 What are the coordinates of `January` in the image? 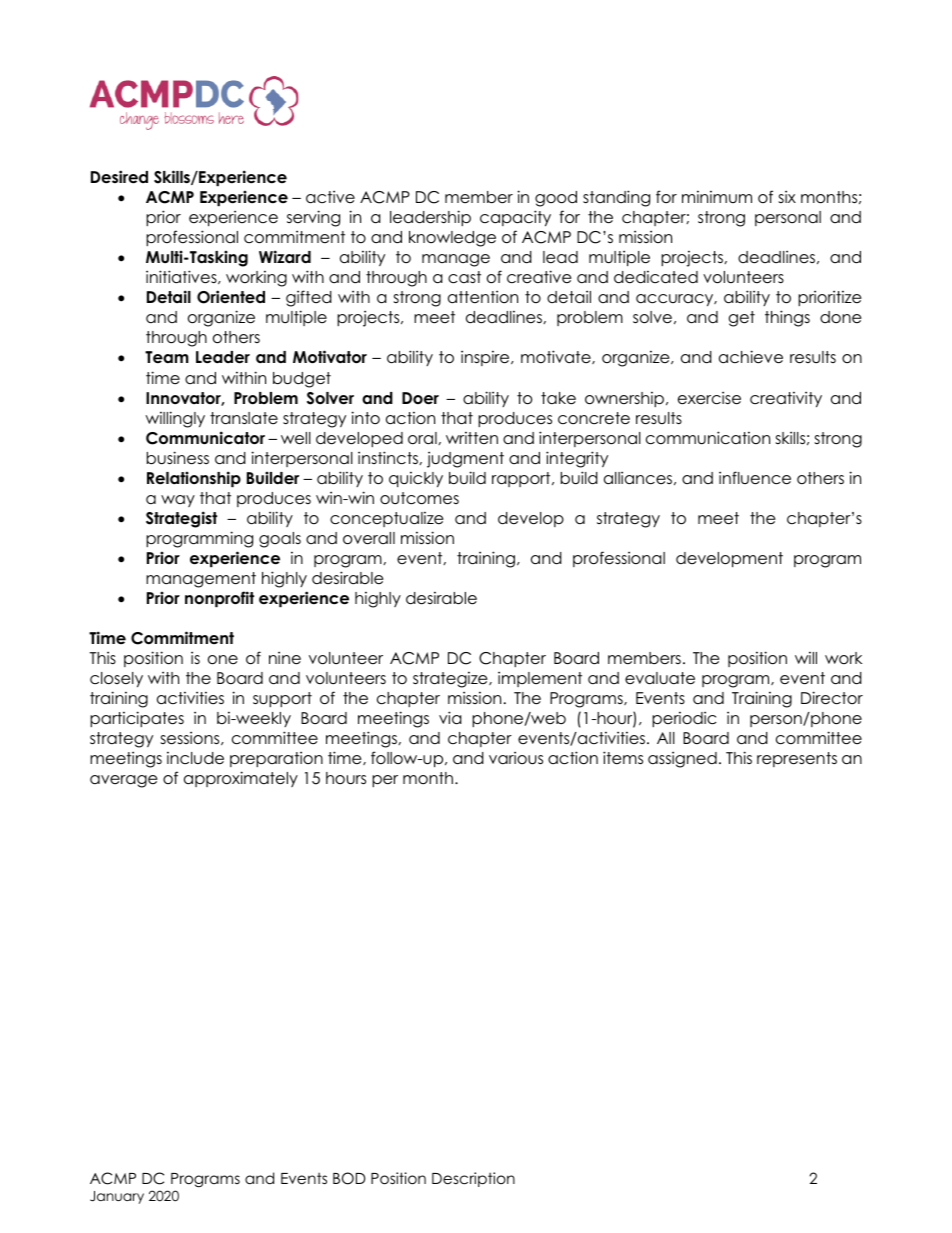 It's located at (117, 1197).
